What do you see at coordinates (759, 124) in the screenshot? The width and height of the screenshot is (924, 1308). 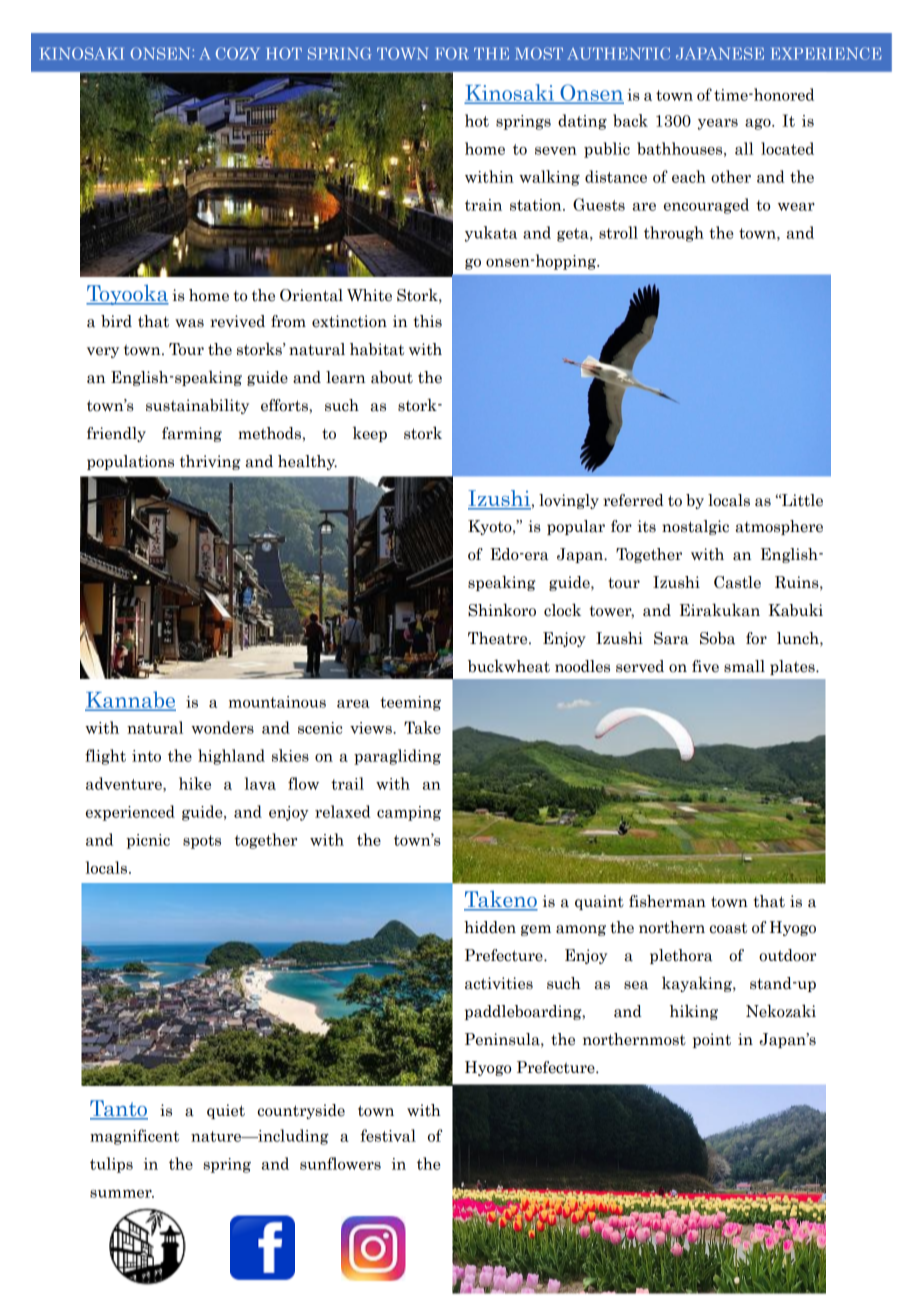 I see `ago` at bounding box center [759, 124].
